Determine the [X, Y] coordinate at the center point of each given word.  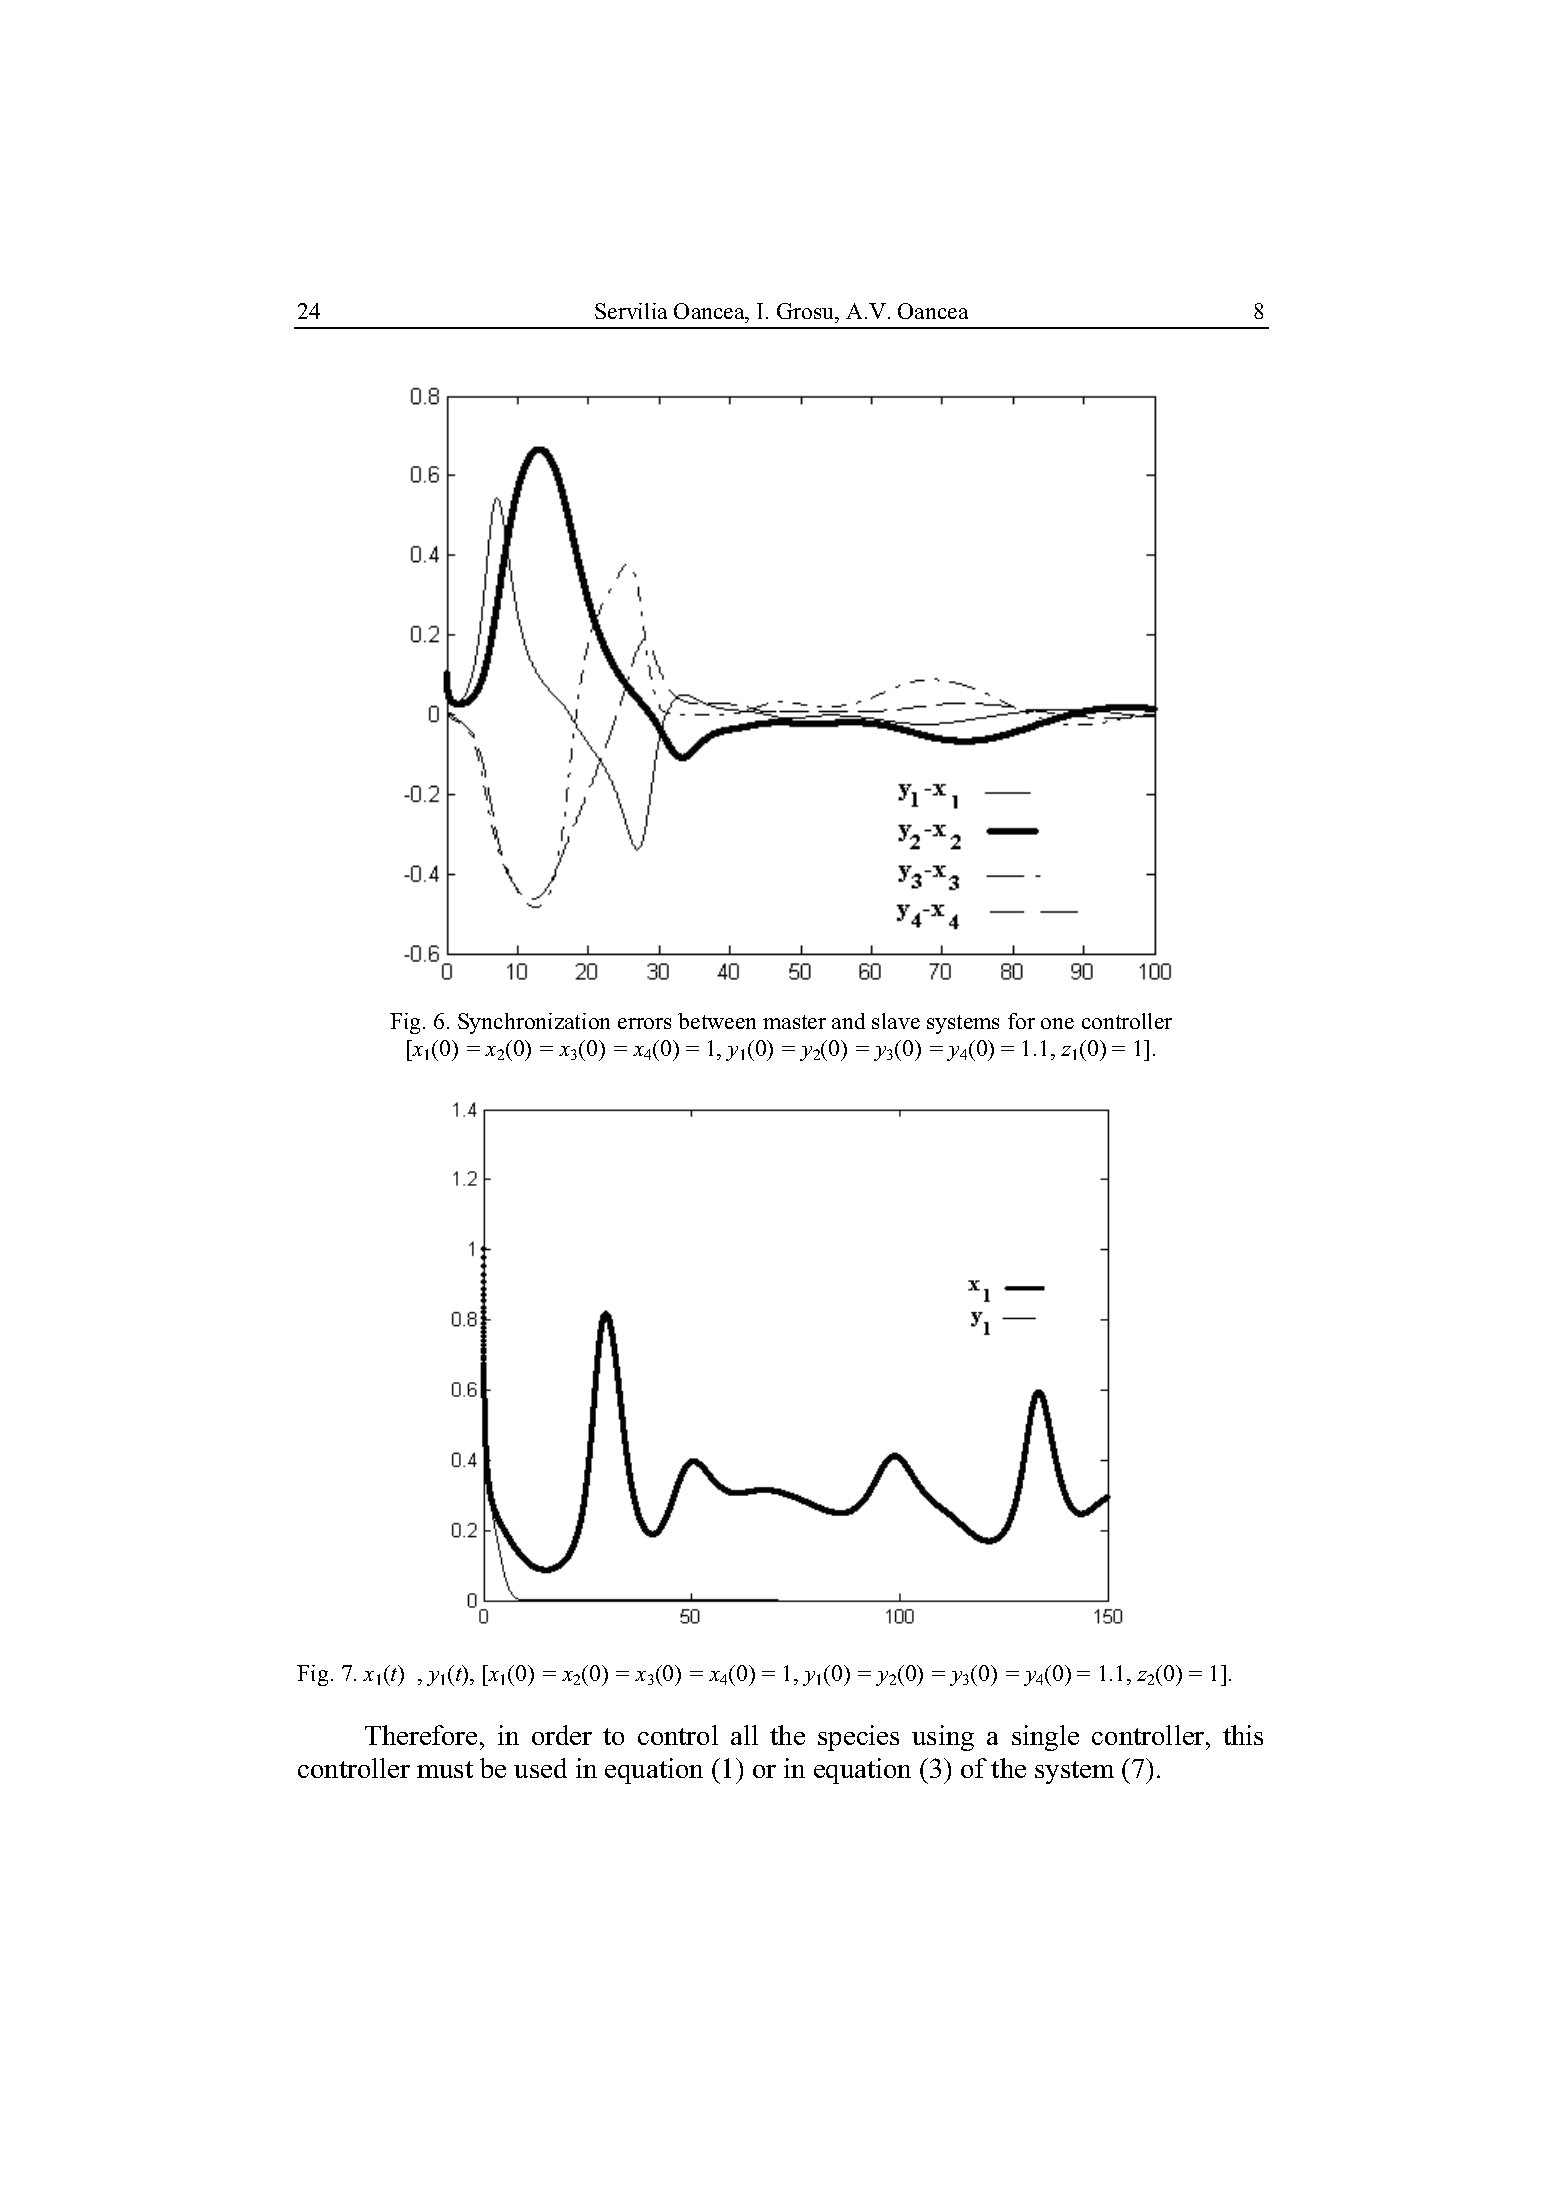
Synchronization [534, 1023]
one [1057, 1023]
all [744, 1735]
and [848, 1021]
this [1243, 1735]
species [858, 1738]
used [540, 1768]
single [1045, 1738]
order [562, 1735]
